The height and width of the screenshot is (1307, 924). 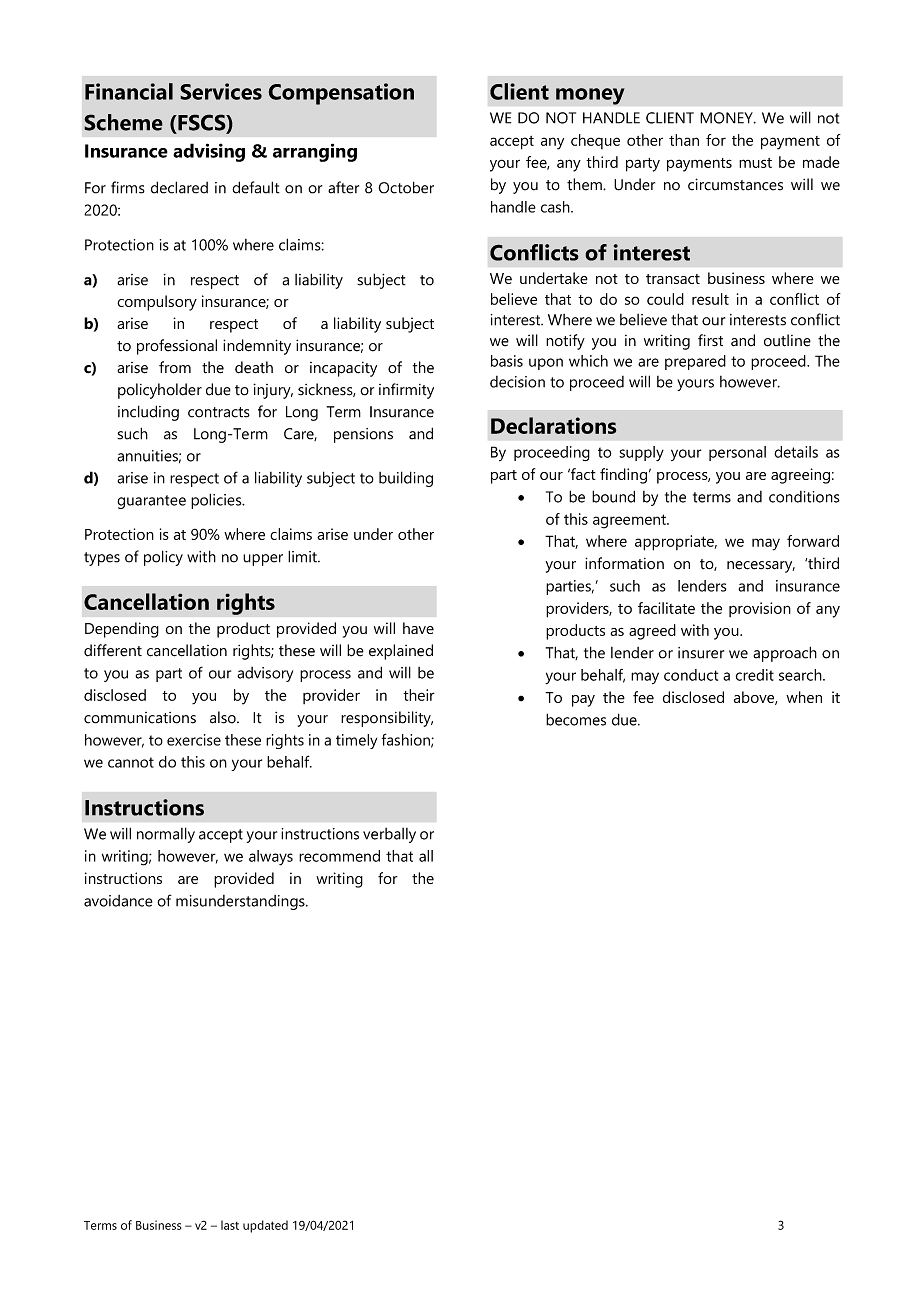 I want to click on avoidance, so click(x=118, y=901).
